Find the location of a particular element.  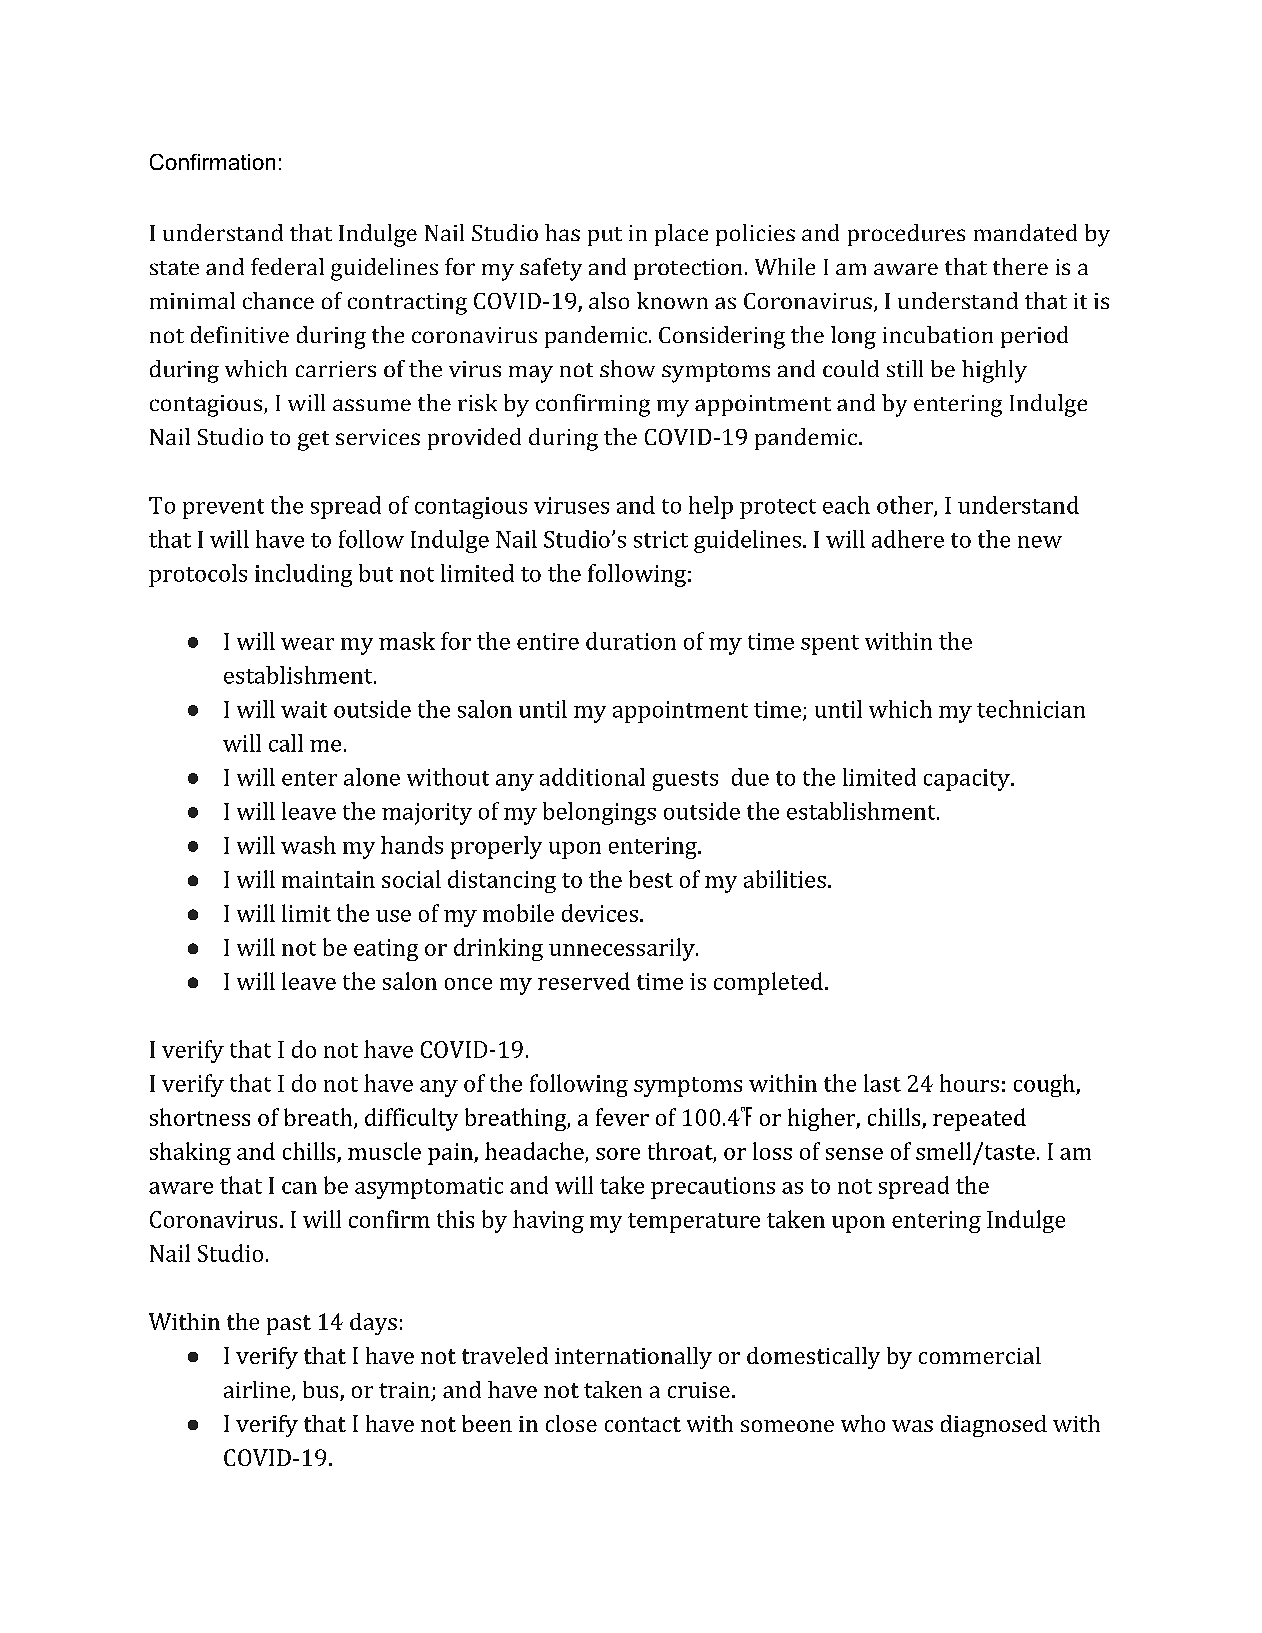

procedures is located at coordinates (906, 235).
